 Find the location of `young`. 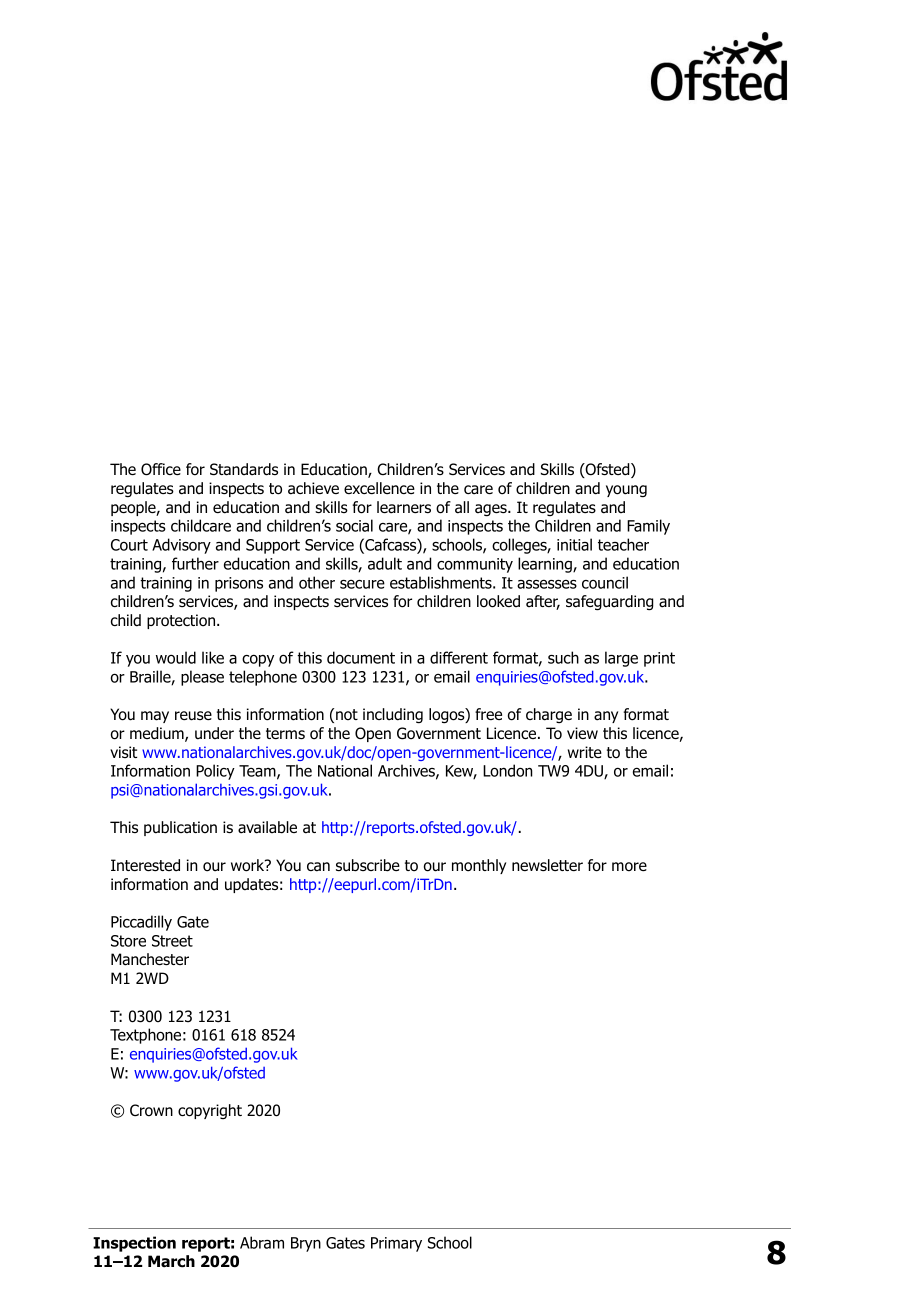

young is located at coordinates (626, 491).
